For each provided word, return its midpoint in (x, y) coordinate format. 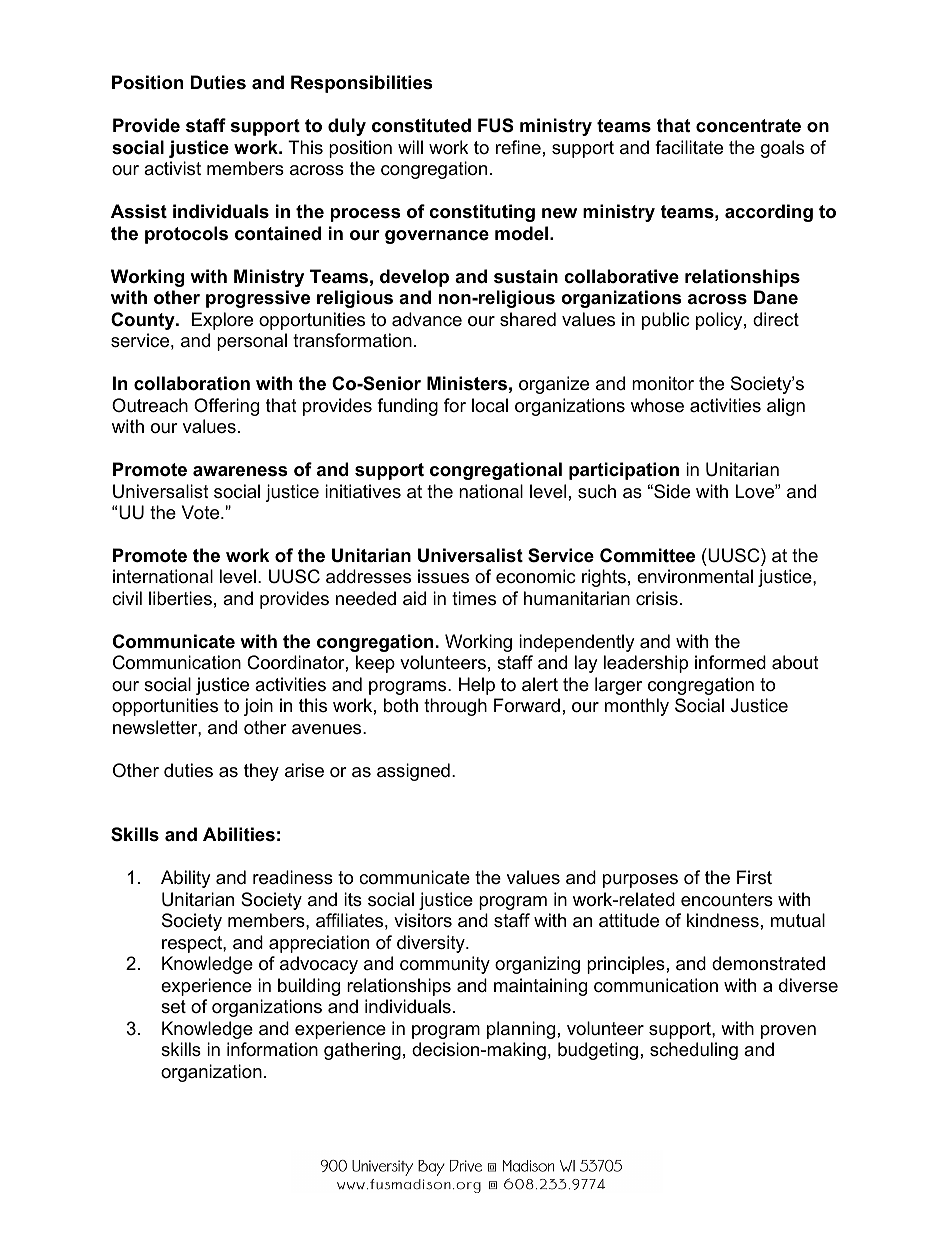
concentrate (748, 126)
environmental (695, 576)
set (173, 1007)
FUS (496, 125)
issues (443, 576)
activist (172, 168)
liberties (180, 598)
